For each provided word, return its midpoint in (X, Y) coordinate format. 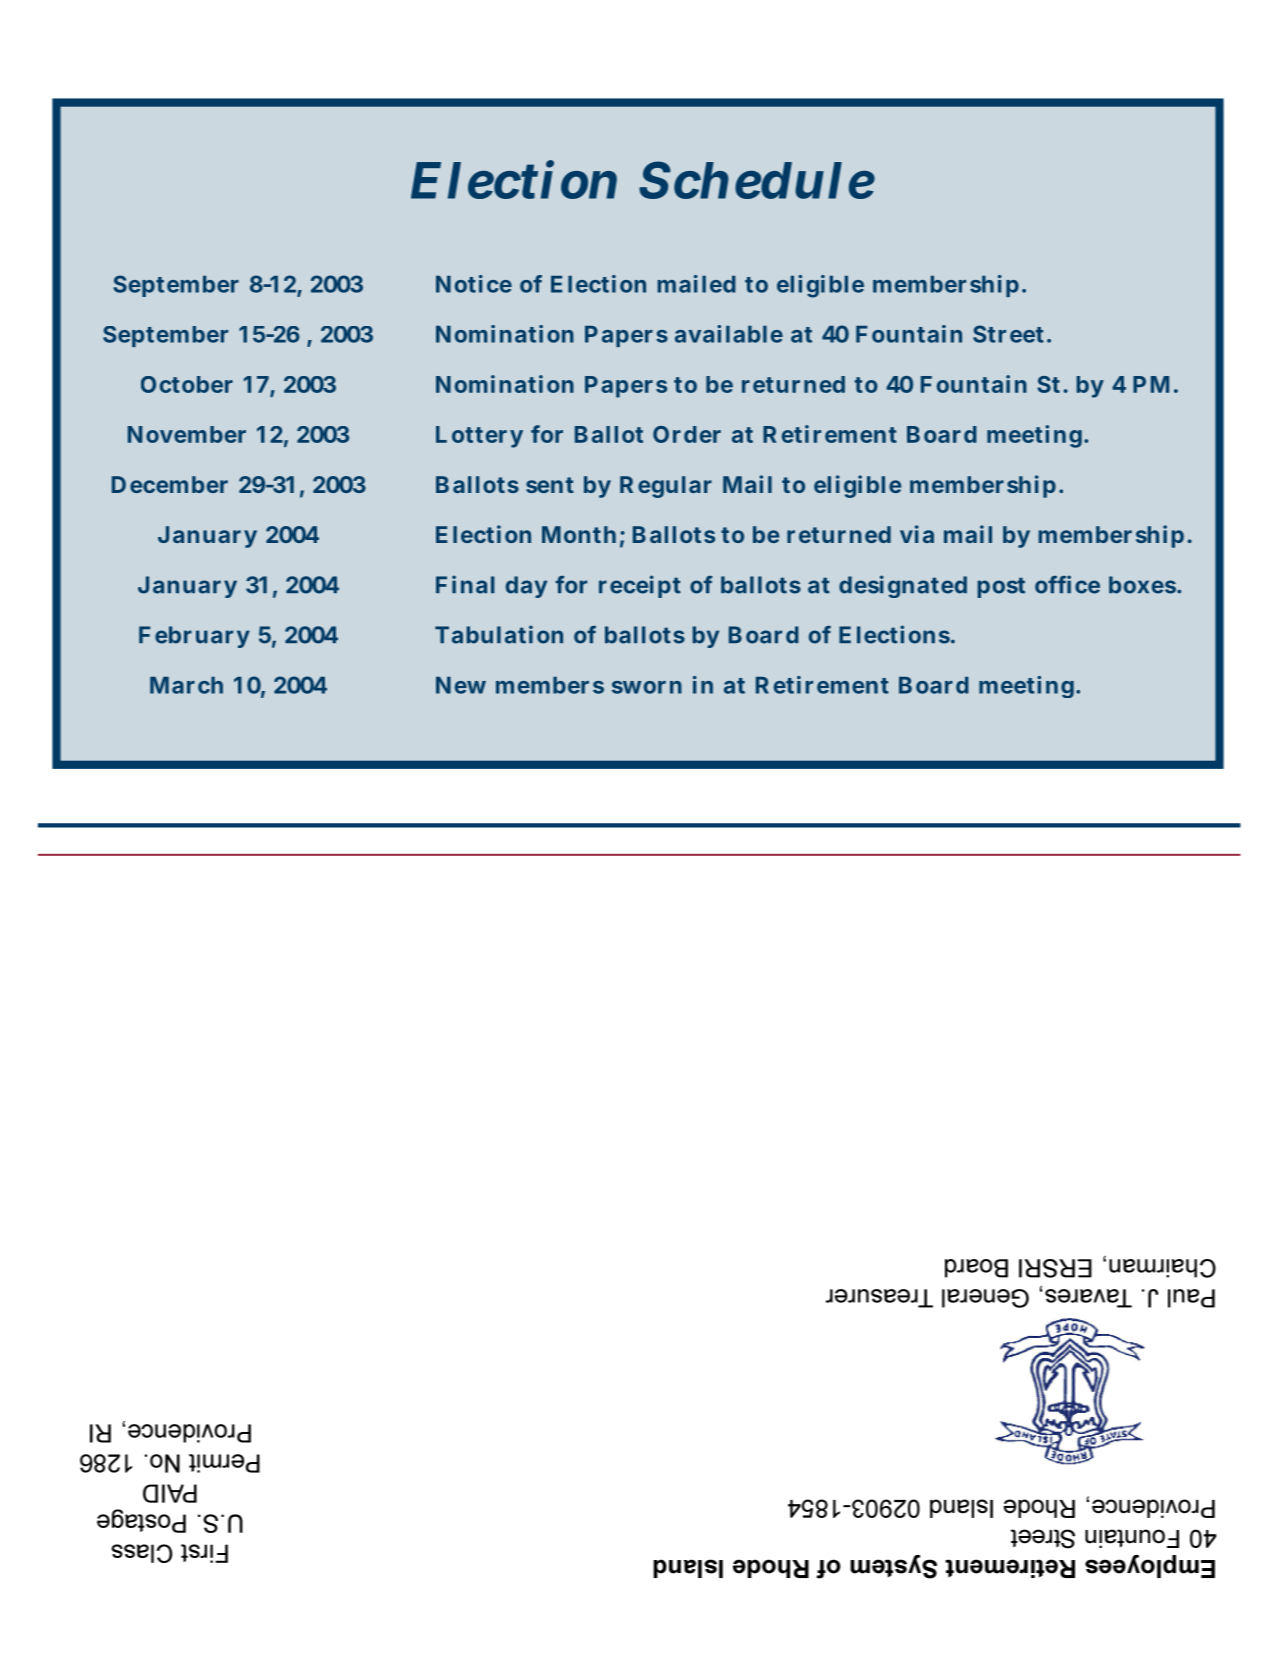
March (186, 685)
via (917, 534)
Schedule (757, 180)
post (1001, 587)
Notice (474, 284)
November (187, 434)
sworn (647, 687)
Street (1008, 334)
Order (687, 434)
